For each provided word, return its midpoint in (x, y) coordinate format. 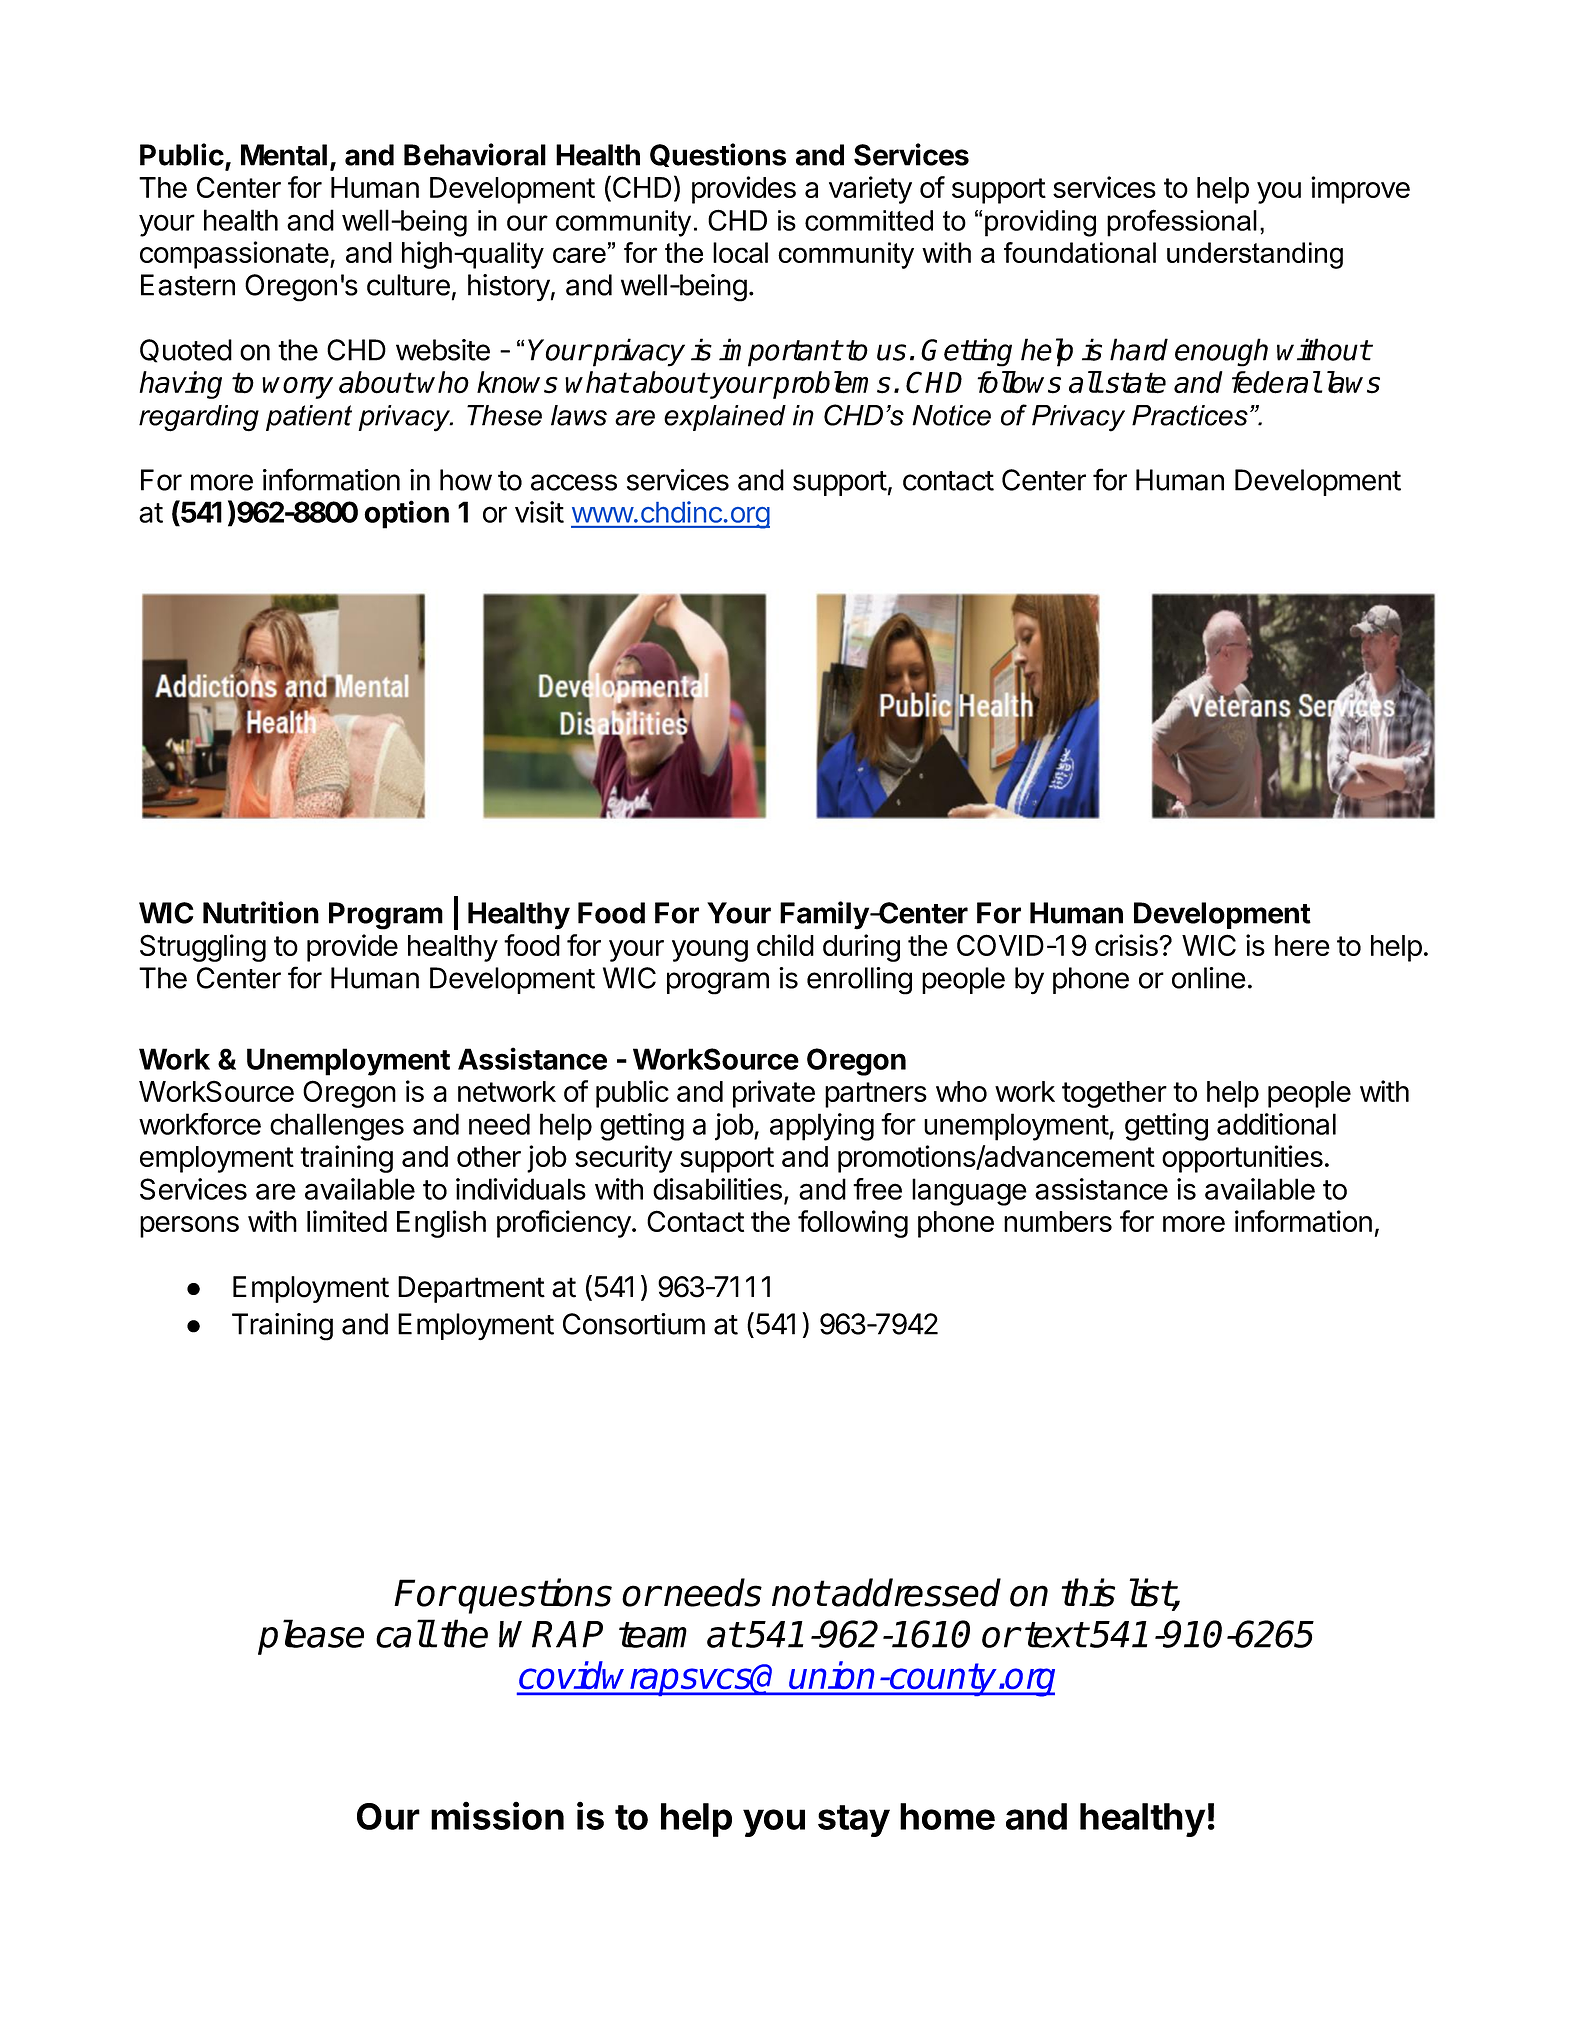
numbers (1058, 1221)
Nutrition (261, 912)
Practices (1190, 415)
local (740, 252)
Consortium (634, 1324)
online (1209, 978)
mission (497, 1815)
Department (471, 1289)
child (785, 945)
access (574, 482)
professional (1182, 223)
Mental (284, 155)
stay (854, 1821)
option (406, 514)
